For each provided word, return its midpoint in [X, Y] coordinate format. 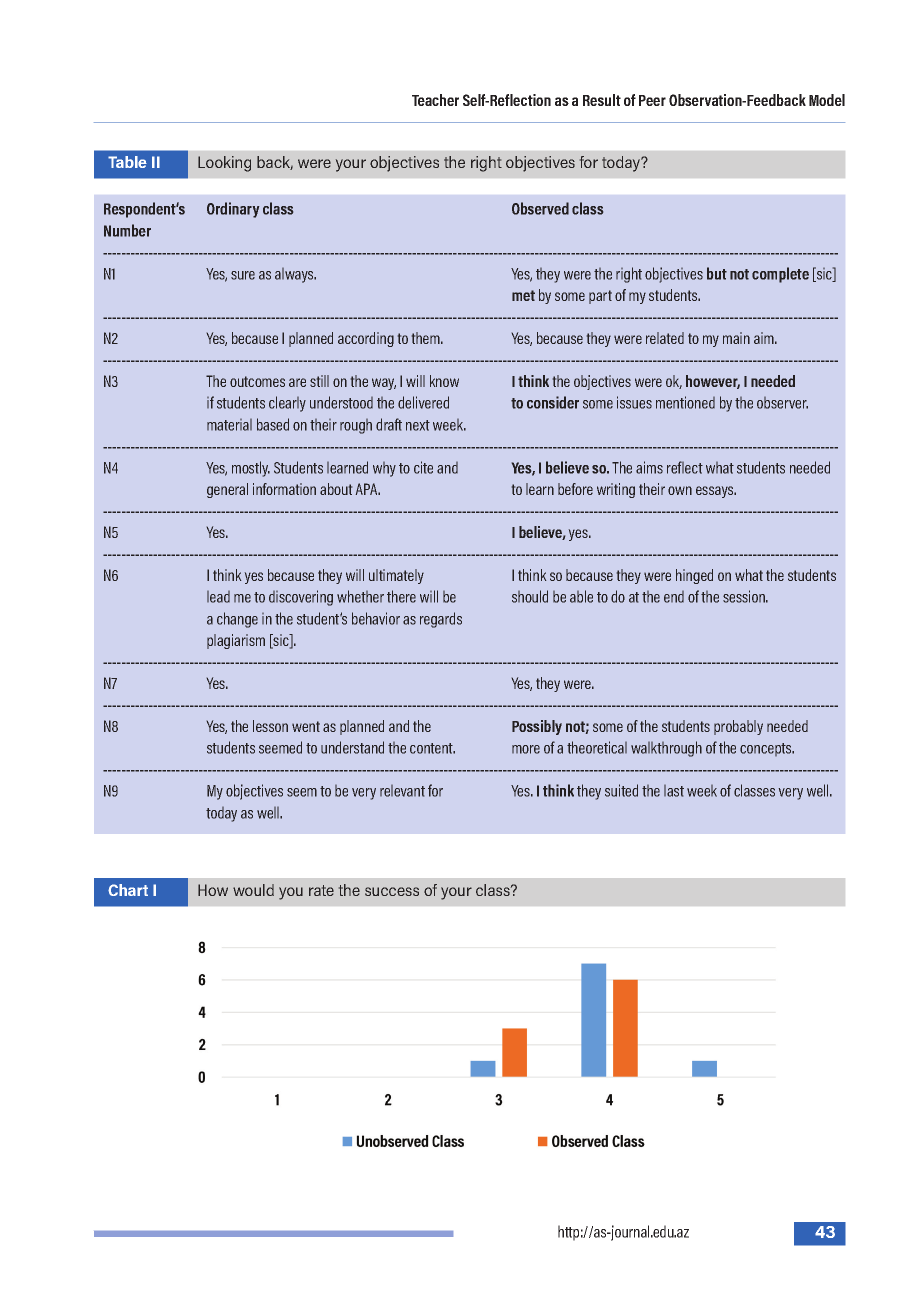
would [253, 890]
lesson [270, 726]
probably [738, 727]
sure [243, 275]
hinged [694, 576]
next [418, 425]
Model [827, 100]
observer [782, 403]
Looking [224, 164]
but [717, 273]
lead [218, 597]
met [523, 295]
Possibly [537, 727]
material [229, 425]
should [530, 596]
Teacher [435, 100]
